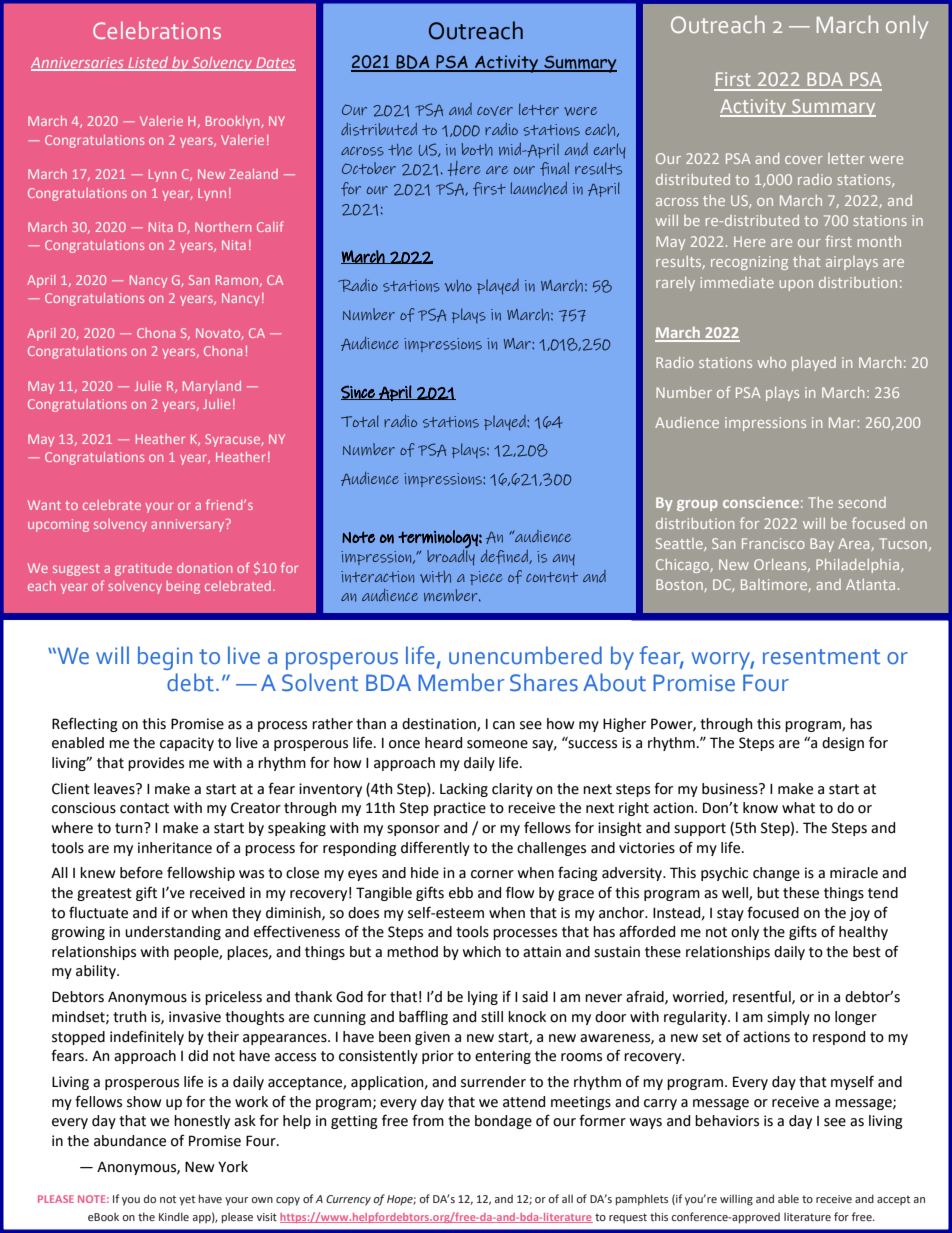 The height and width of the screenshot is (1233, 952). I want to click on Syracuse, so click(233, 440).
